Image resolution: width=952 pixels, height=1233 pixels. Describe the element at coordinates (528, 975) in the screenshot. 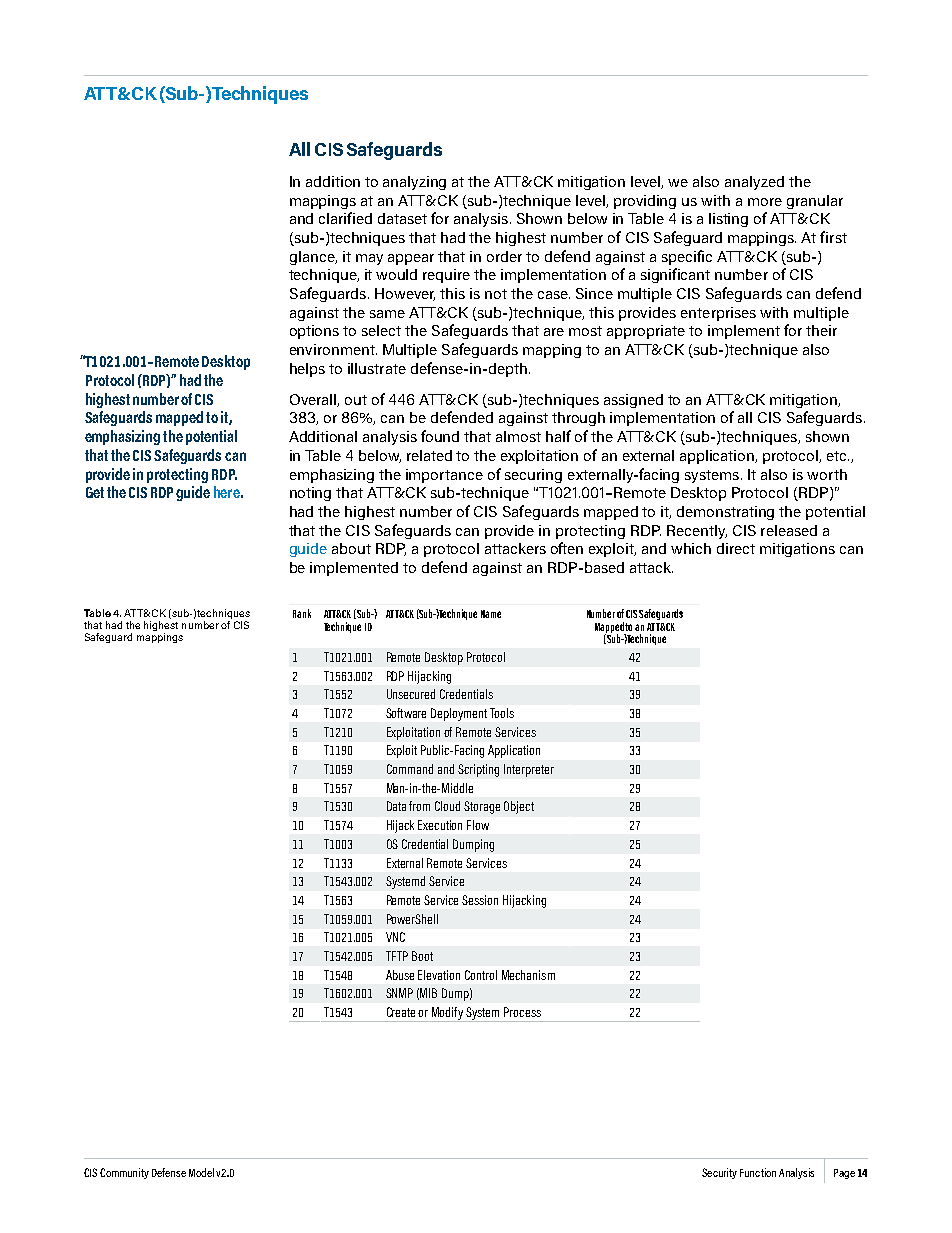

I see `Mechanism` at that location.
